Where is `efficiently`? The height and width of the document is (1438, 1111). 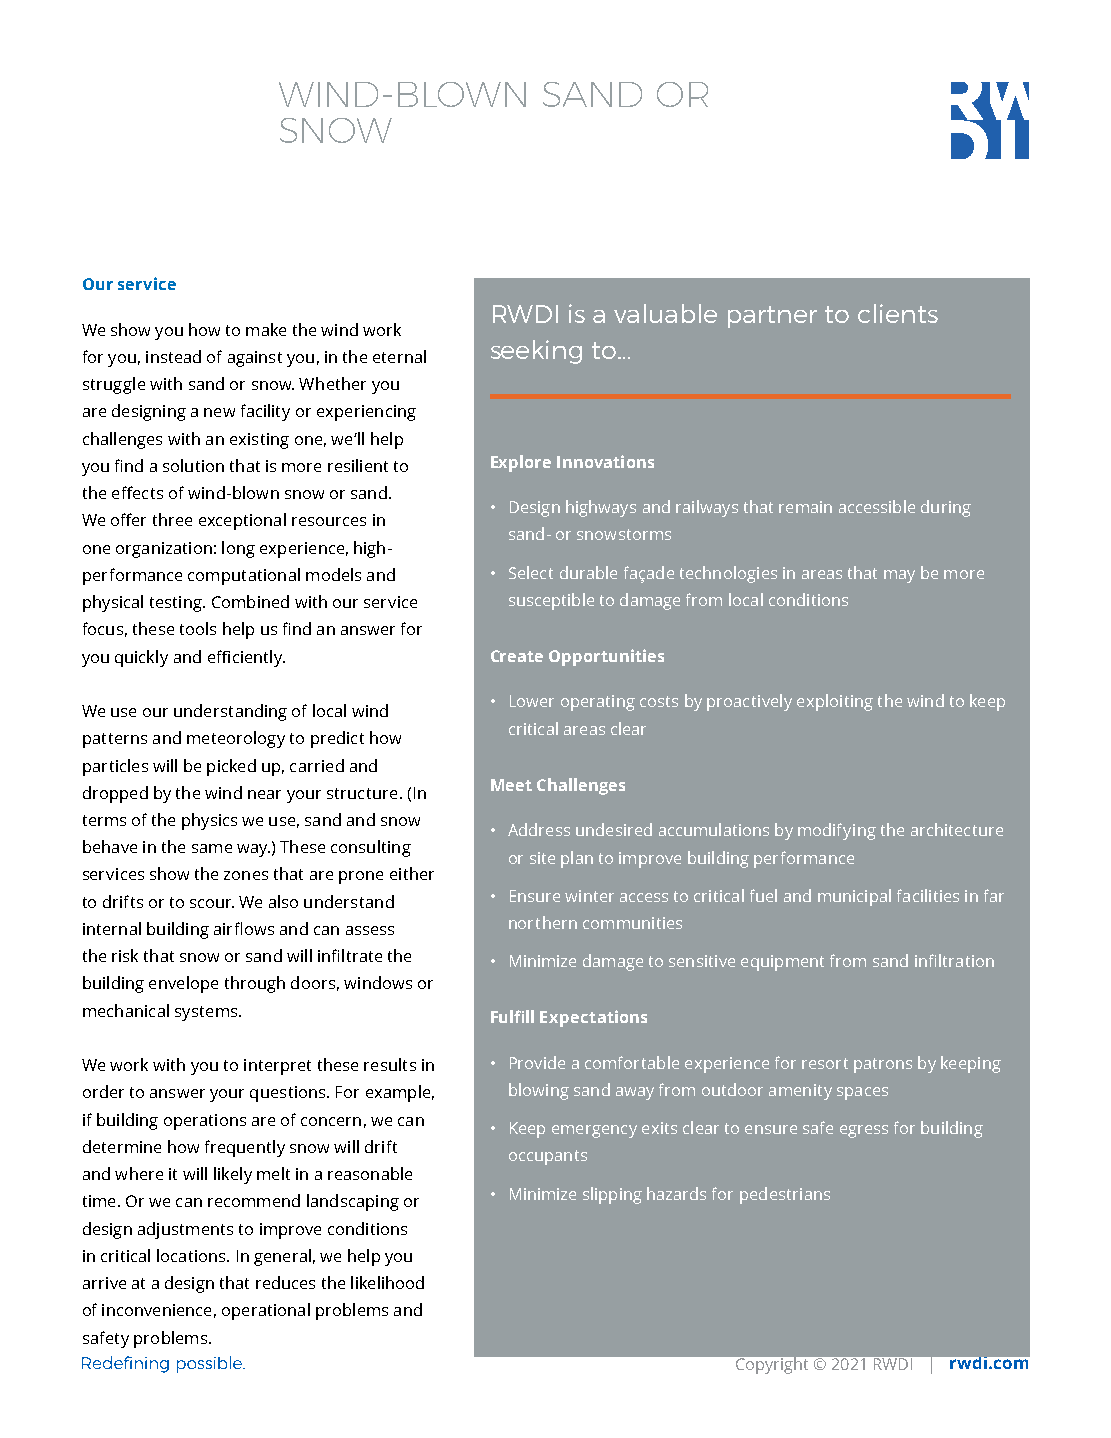 efficiently is located at coordinates (246, 658).
